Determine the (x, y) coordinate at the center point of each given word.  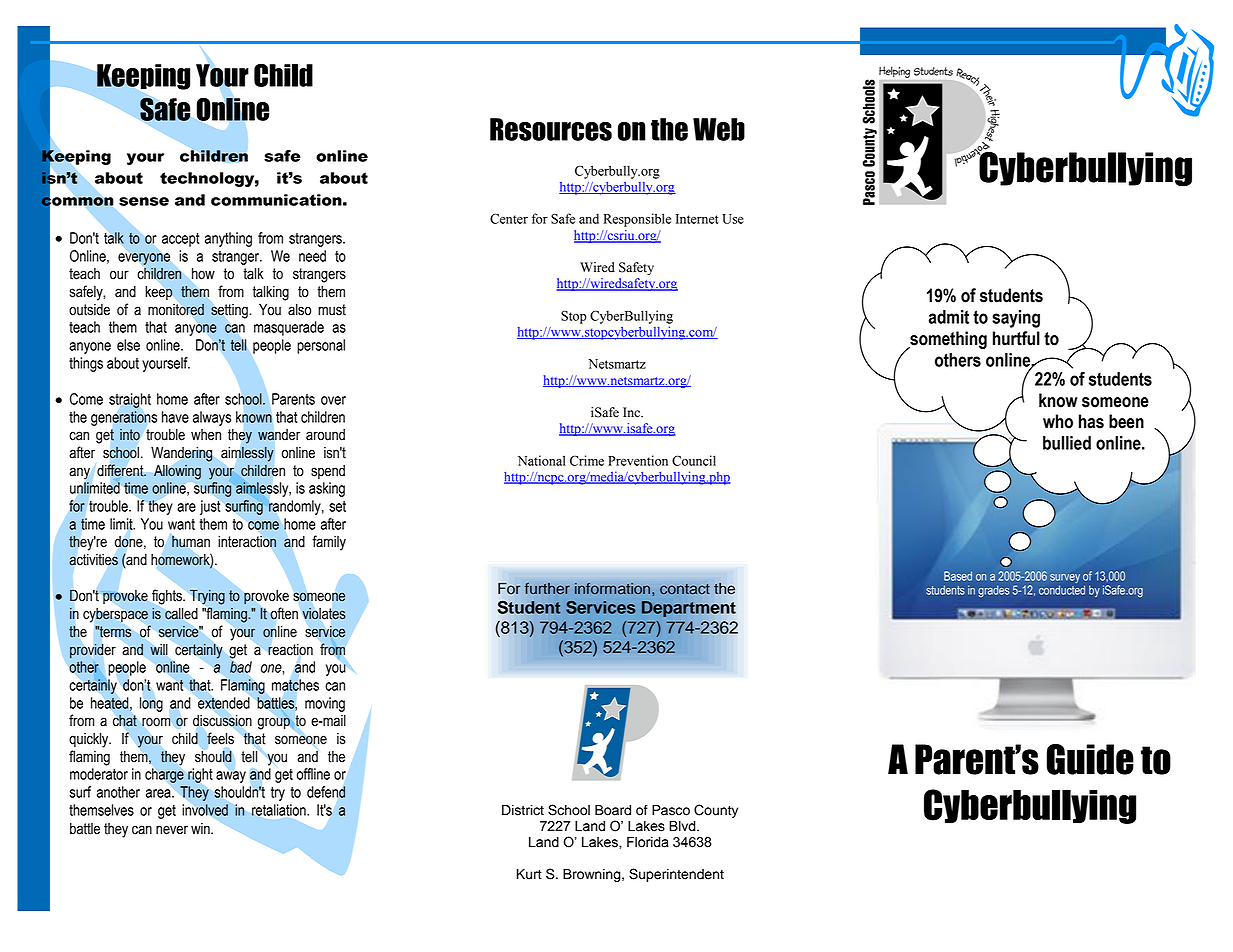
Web (719, 129)
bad (241, 667)
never (172, 830)
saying (1016, 319)
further (547, 588)
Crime (587, 460)
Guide (1090, 759)
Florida (648, 842)
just (210, 507)
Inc (633, 412)
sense (144, 201)
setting (230, 311)
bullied (1067, 443)
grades (994, 591)
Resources (551, 129)
